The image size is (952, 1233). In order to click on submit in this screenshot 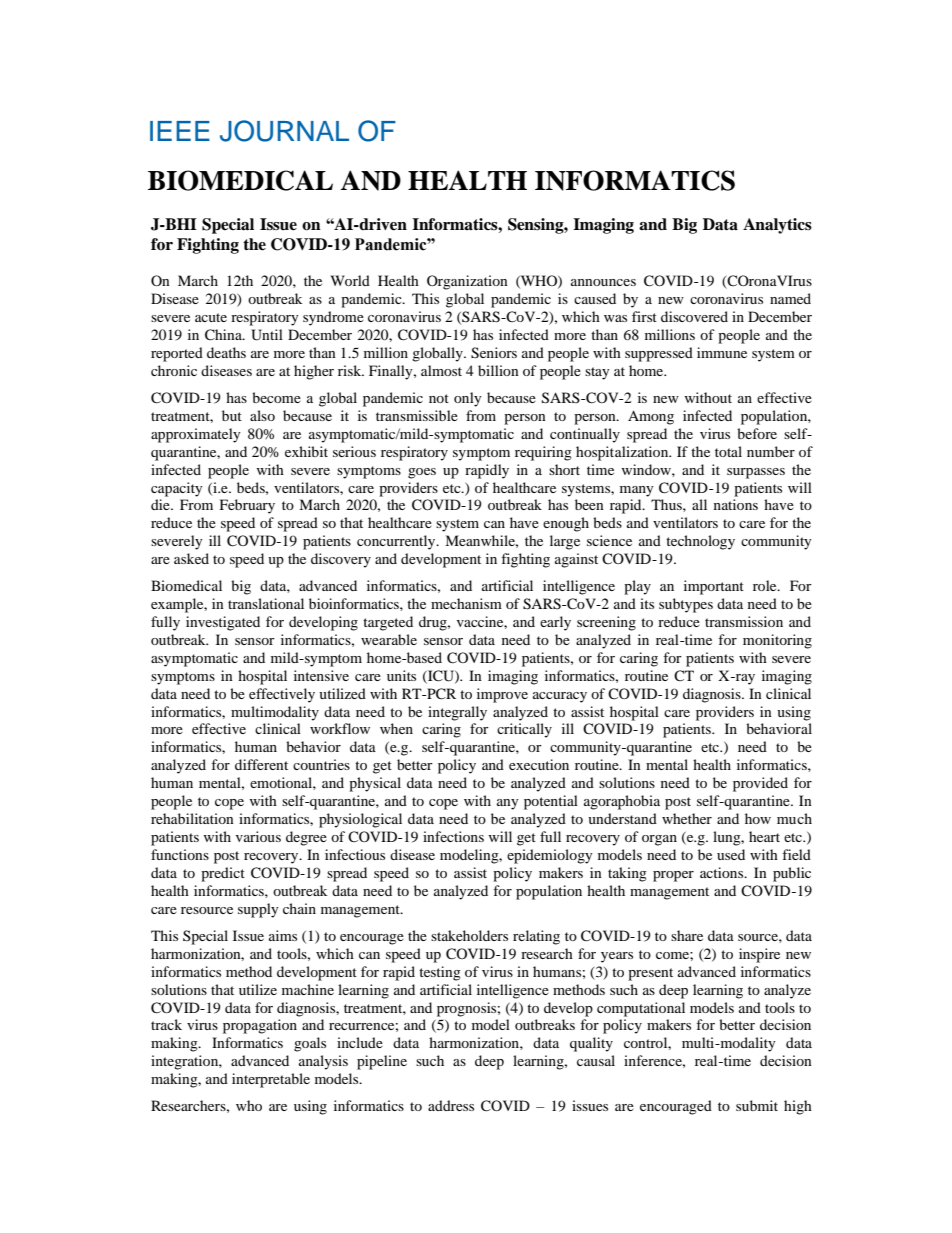, I will do `click(757, 1105)`.
